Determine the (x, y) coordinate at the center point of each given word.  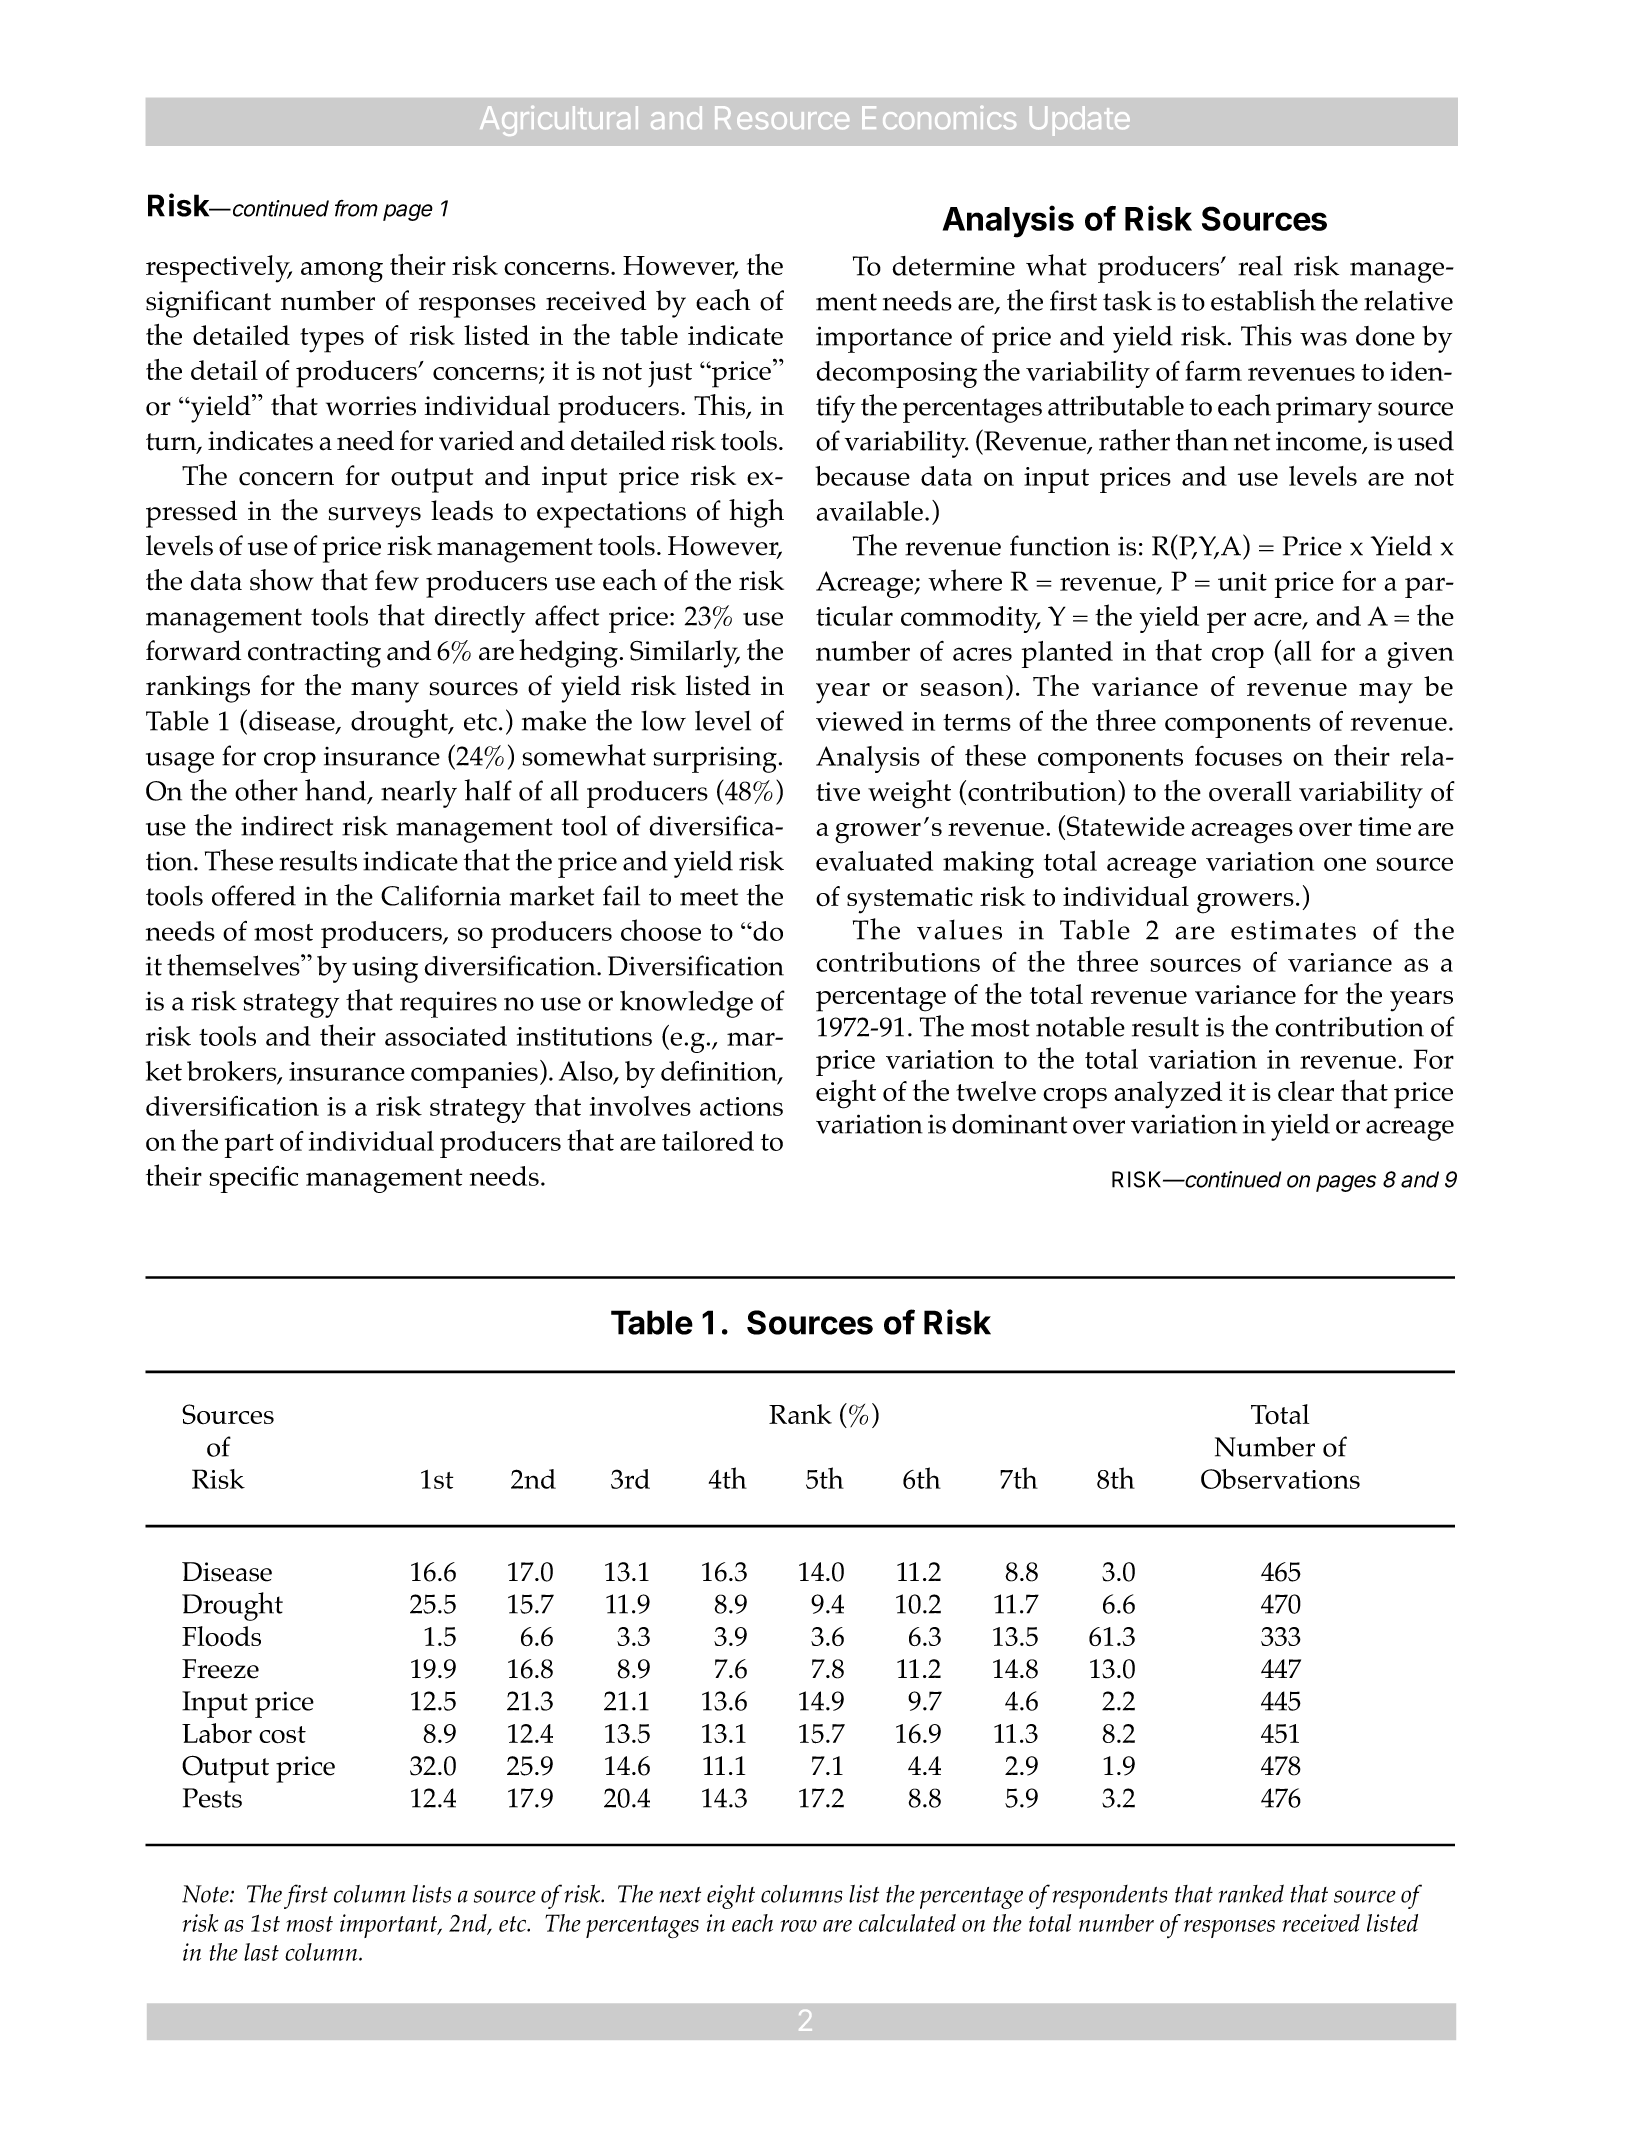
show (282, 580)
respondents (1109, 1897)
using (385, 969)
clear (1306, 1091)
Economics (939, 117)
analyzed (1168, 1095)
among (342, 272)
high (756, 513)
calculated (907, 1923)
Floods (221, 1636)
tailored (708, 1141)
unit (1242, 581)
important (390, 1926)
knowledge (686, 1004)
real (1260, 265)
